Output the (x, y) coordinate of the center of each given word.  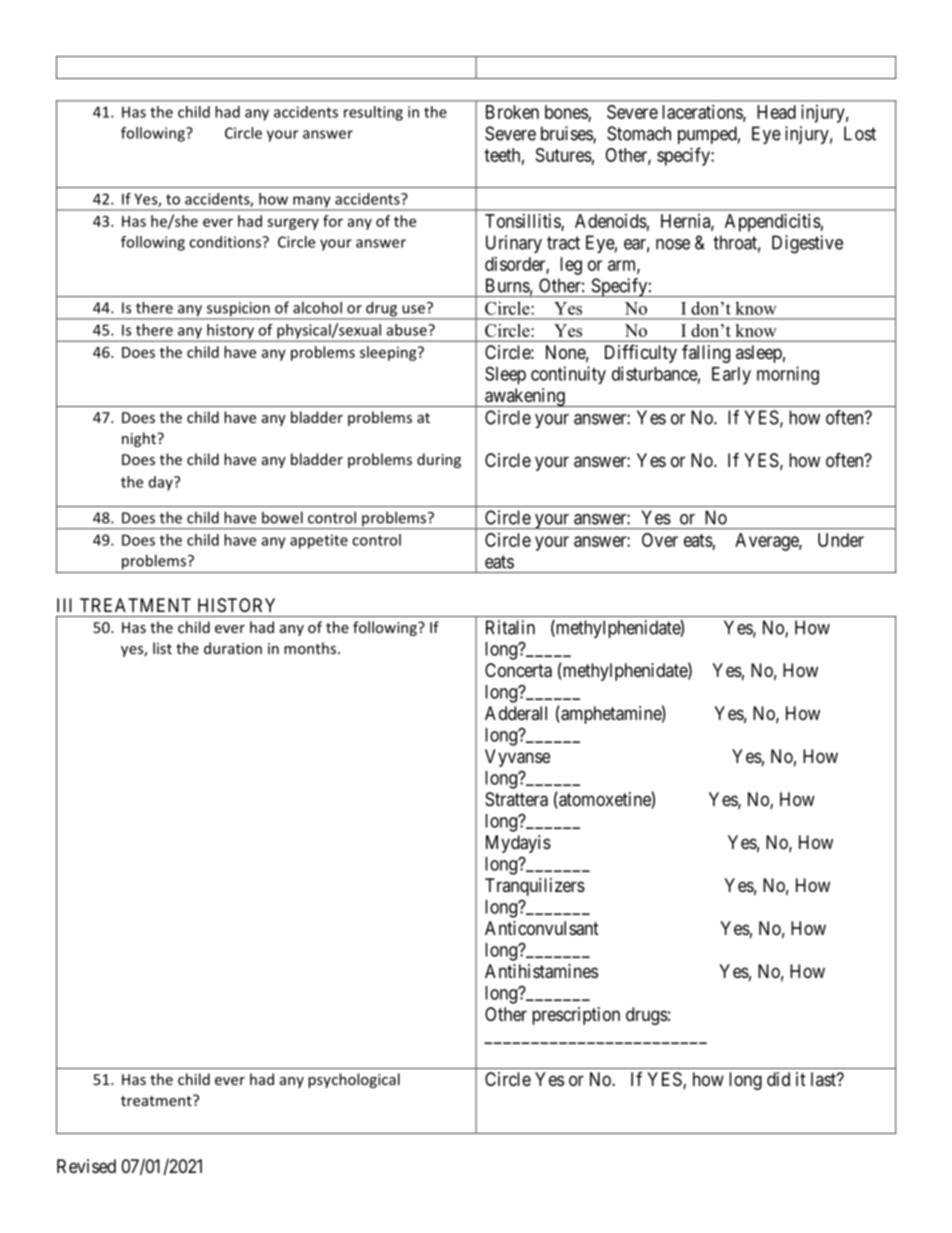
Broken (512, 112)
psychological (354, 1080)
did (778, 1079)
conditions (226, 242)
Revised (86, 1166)
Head (776, 112)
